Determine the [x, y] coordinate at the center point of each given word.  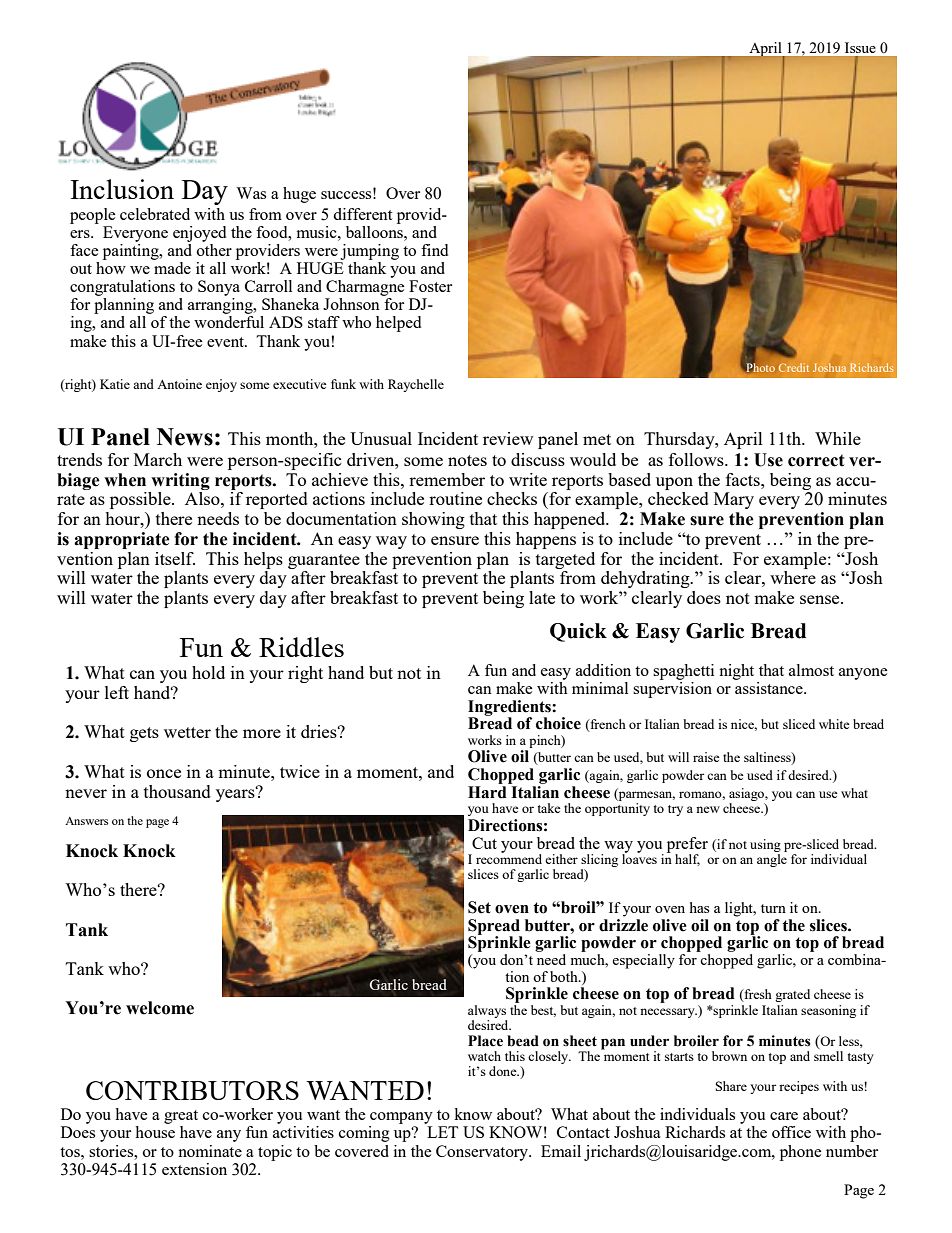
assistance [769, 686]
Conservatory [483, 1153]
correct [816, 460]
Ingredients [510, 709]
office [791, 1132]
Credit [794, 367]
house [155, 1132]
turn [773, 908]
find [434, 250]
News [185, 437]
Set [479, 907]
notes [467, 460]
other [214, 248]
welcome [160, 1008]
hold [208, 672]
